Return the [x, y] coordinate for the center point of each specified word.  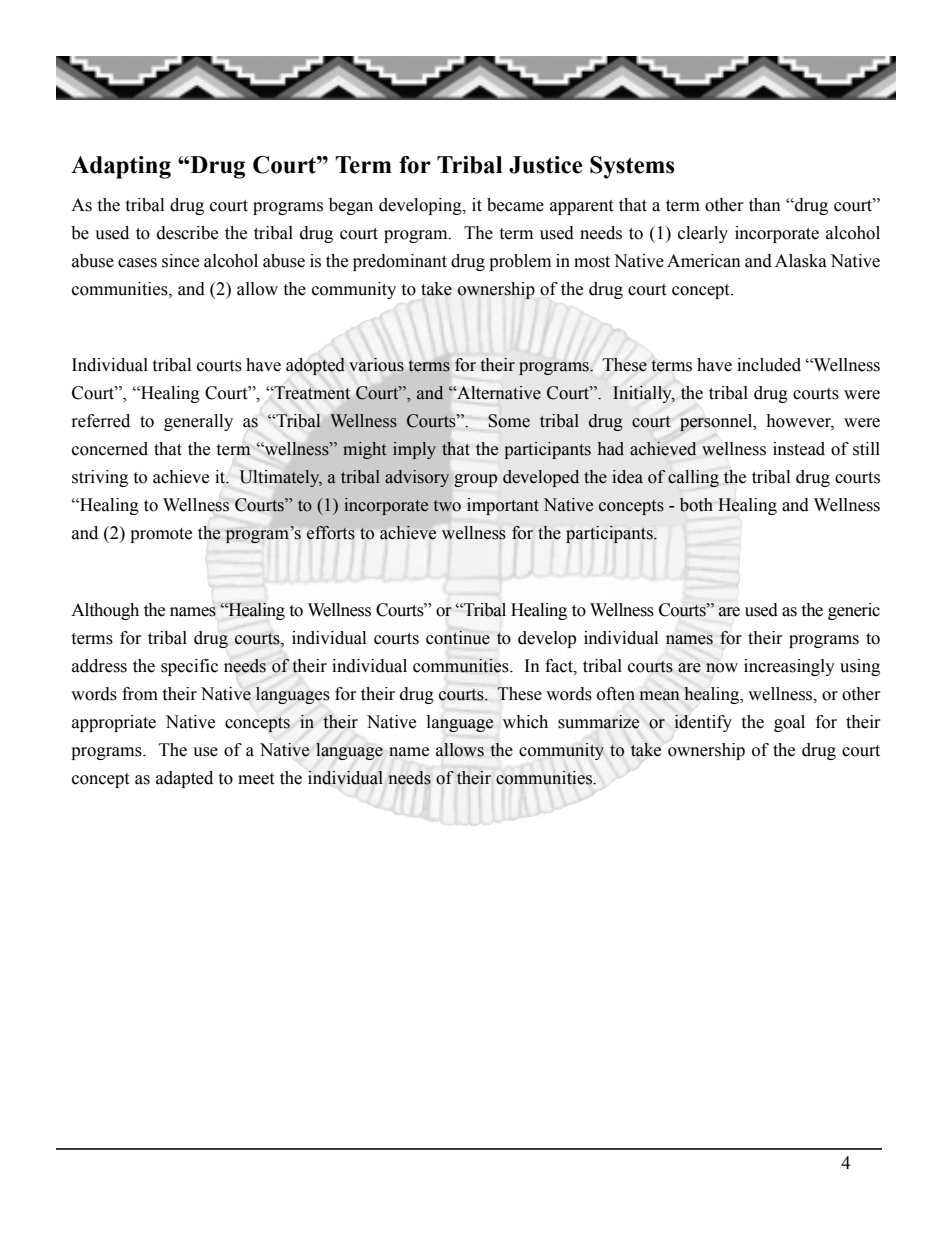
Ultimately [281, 478]
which [525, 722]
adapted [184, 779]
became [515, 205]
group [475, 480]
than [765, 205]
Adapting [121, 167]
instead [799, 449]
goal [789, 723]
